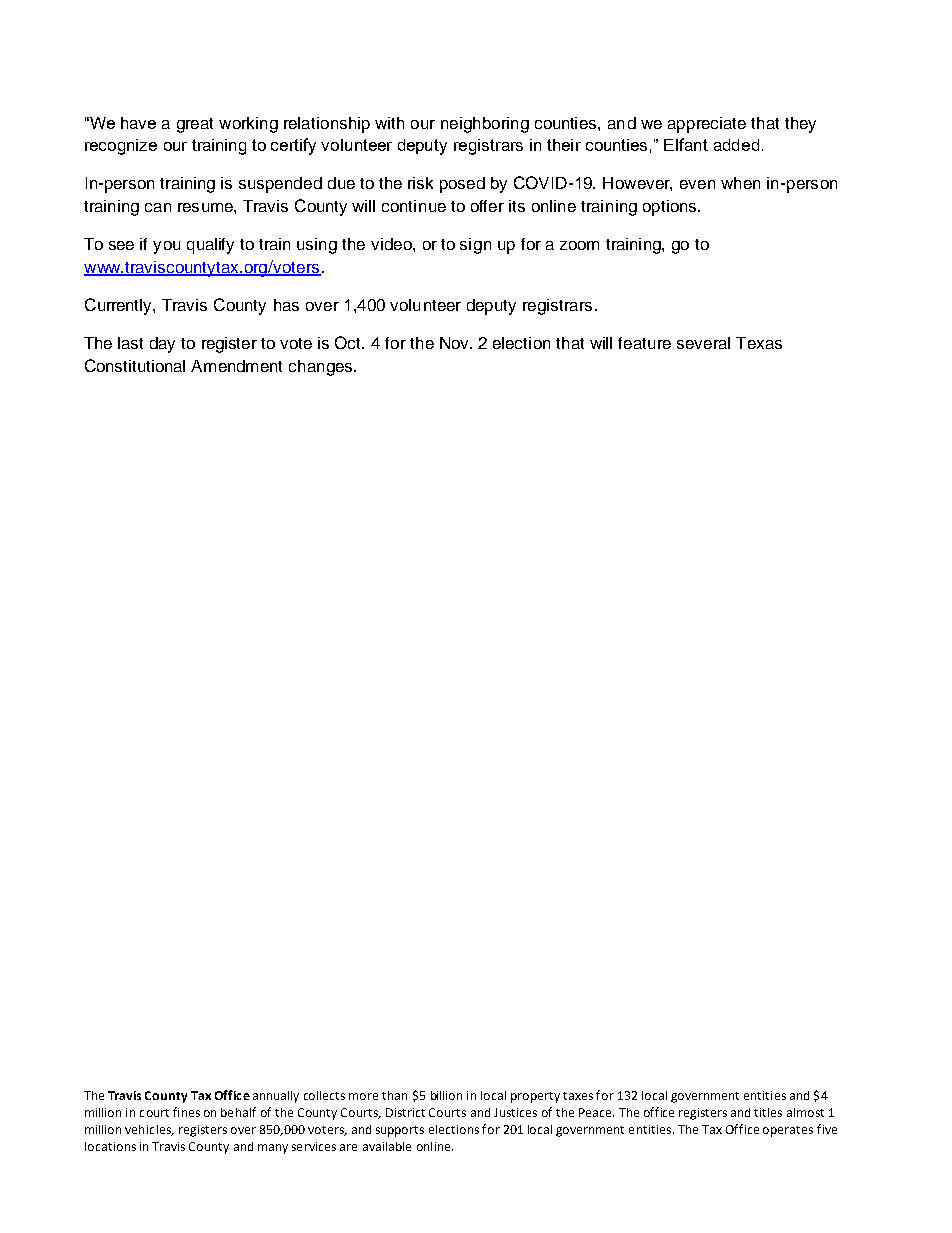 The height and width of the document is (1233, 952). What do you see at coordinates (485, 125) in the document?
I see `neighboring` at bounding box center [485, 125].
